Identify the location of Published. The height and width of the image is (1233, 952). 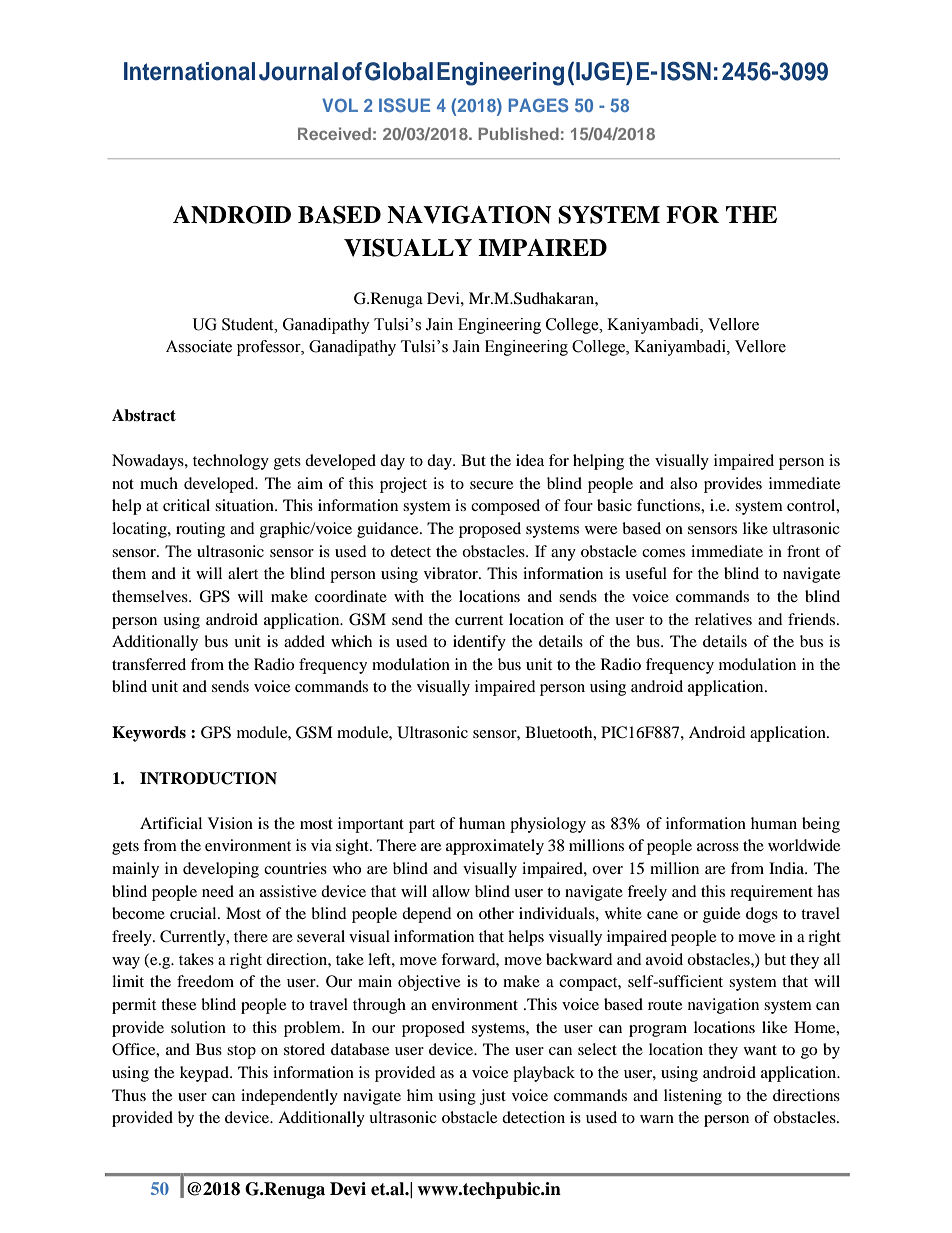
(518, 133).
